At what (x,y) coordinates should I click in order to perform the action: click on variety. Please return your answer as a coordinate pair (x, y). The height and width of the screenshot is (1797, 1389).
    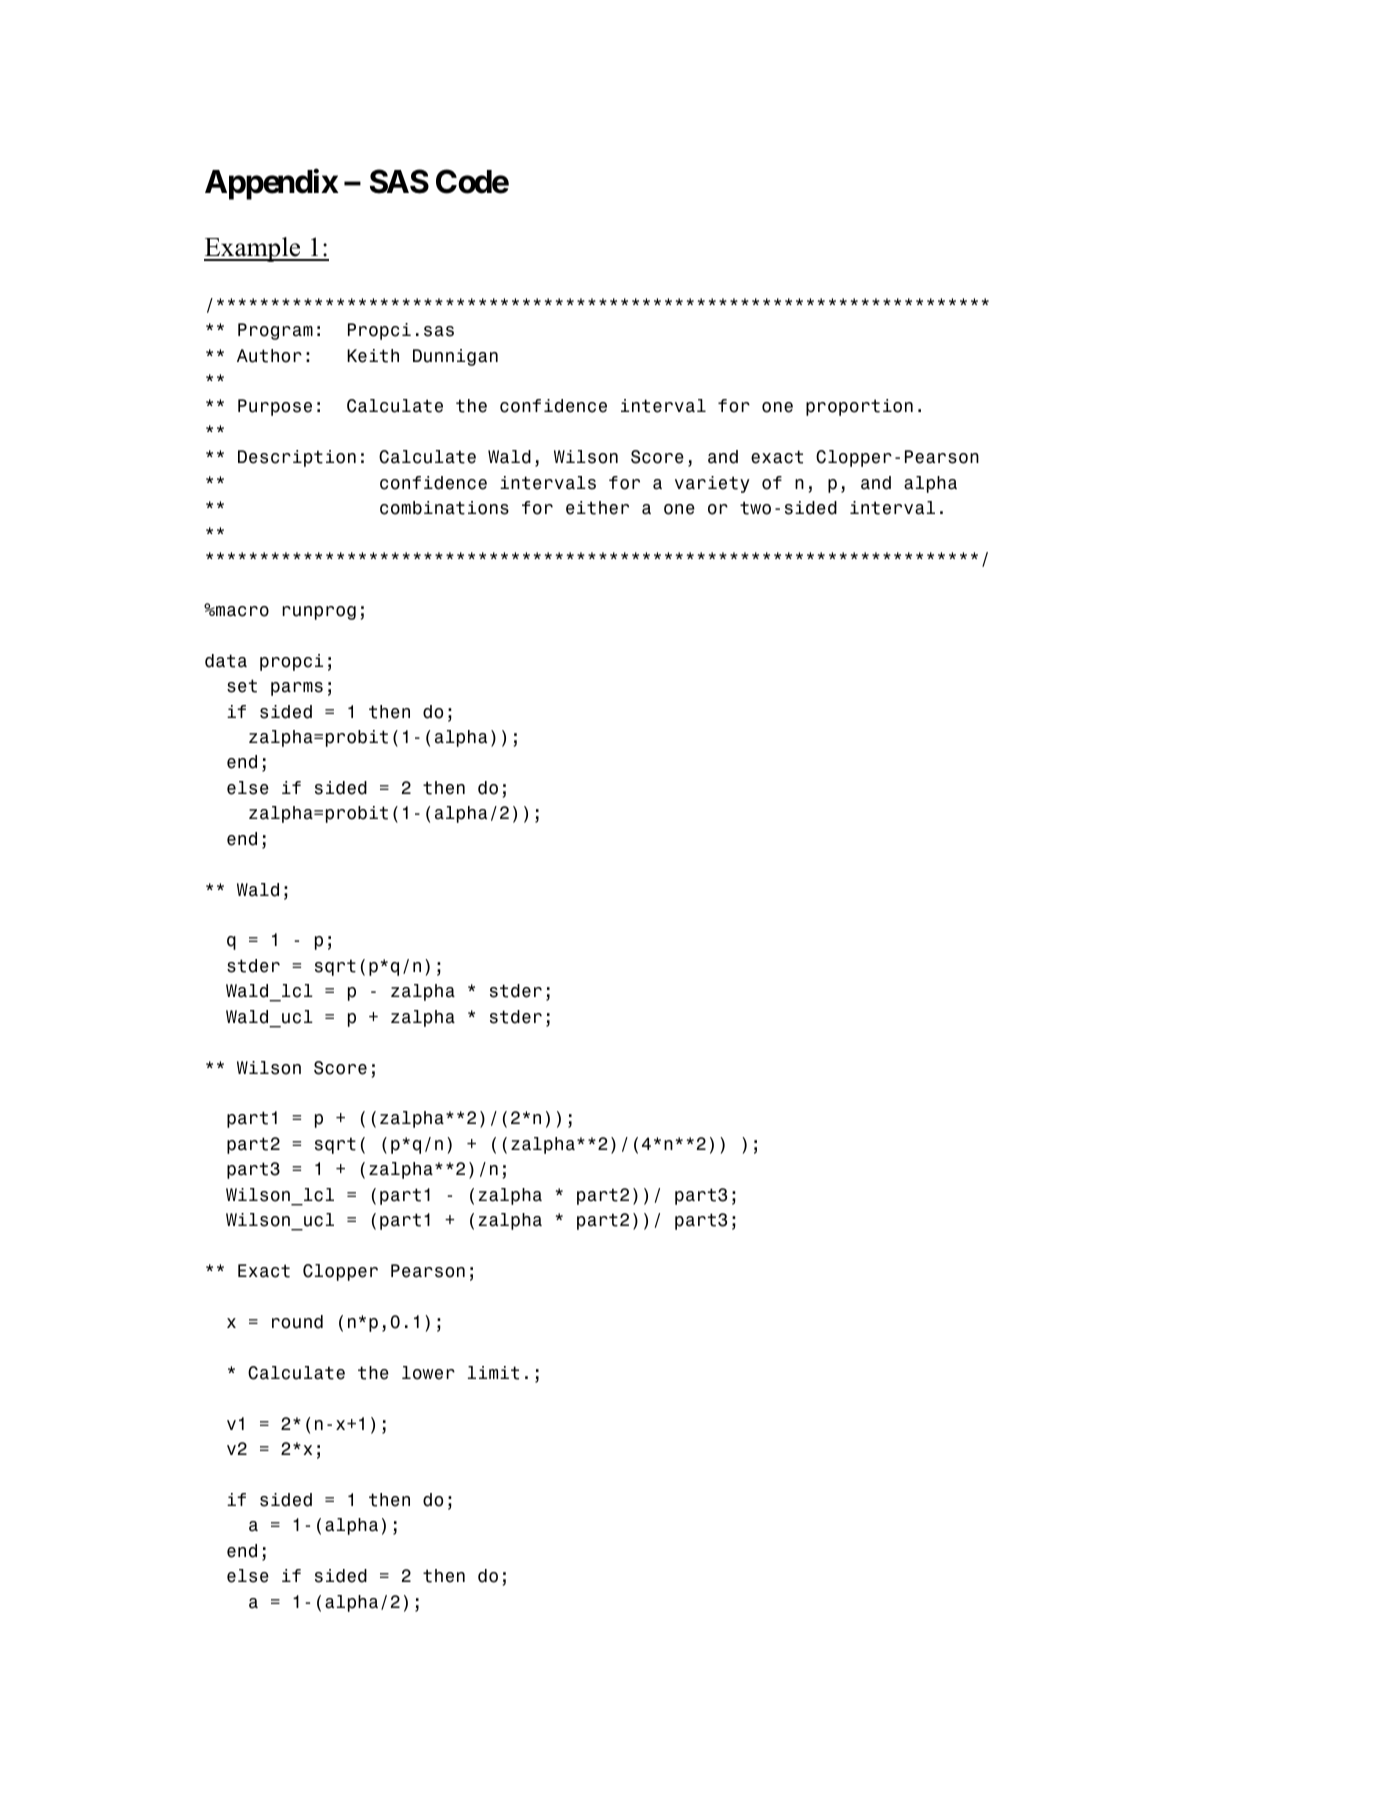
    Looking at the image, I should click on (712, 484).
